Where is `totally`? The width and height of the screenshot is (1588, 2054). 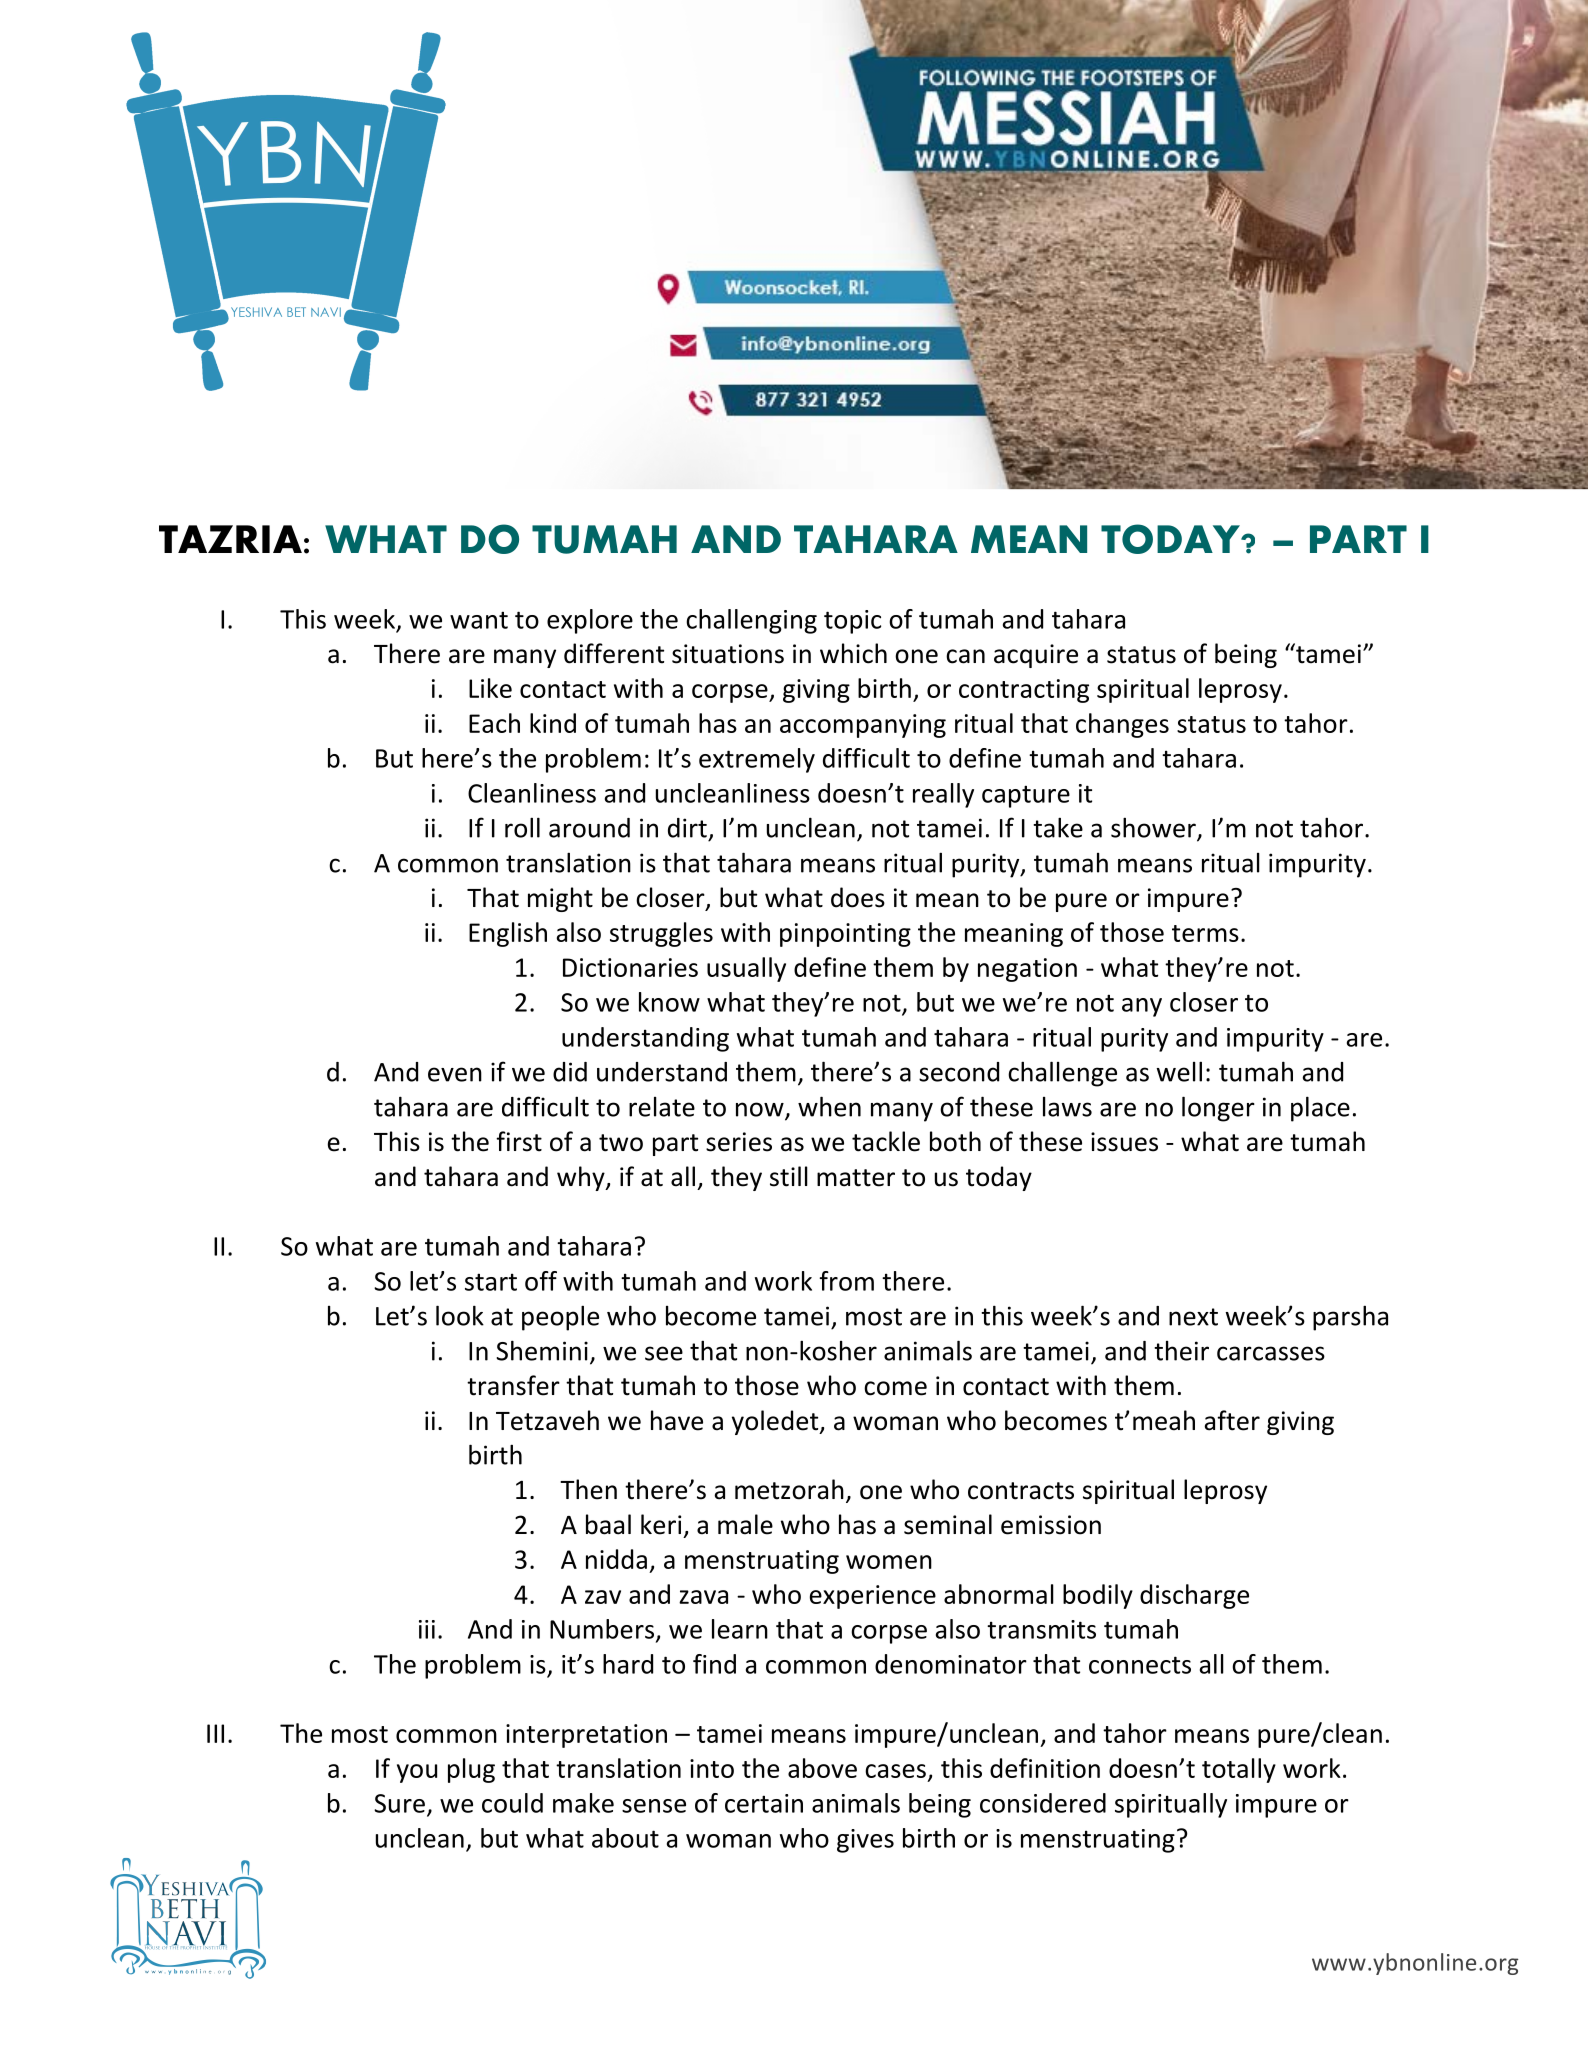 totally is located at coordinates (1239, 1770).
